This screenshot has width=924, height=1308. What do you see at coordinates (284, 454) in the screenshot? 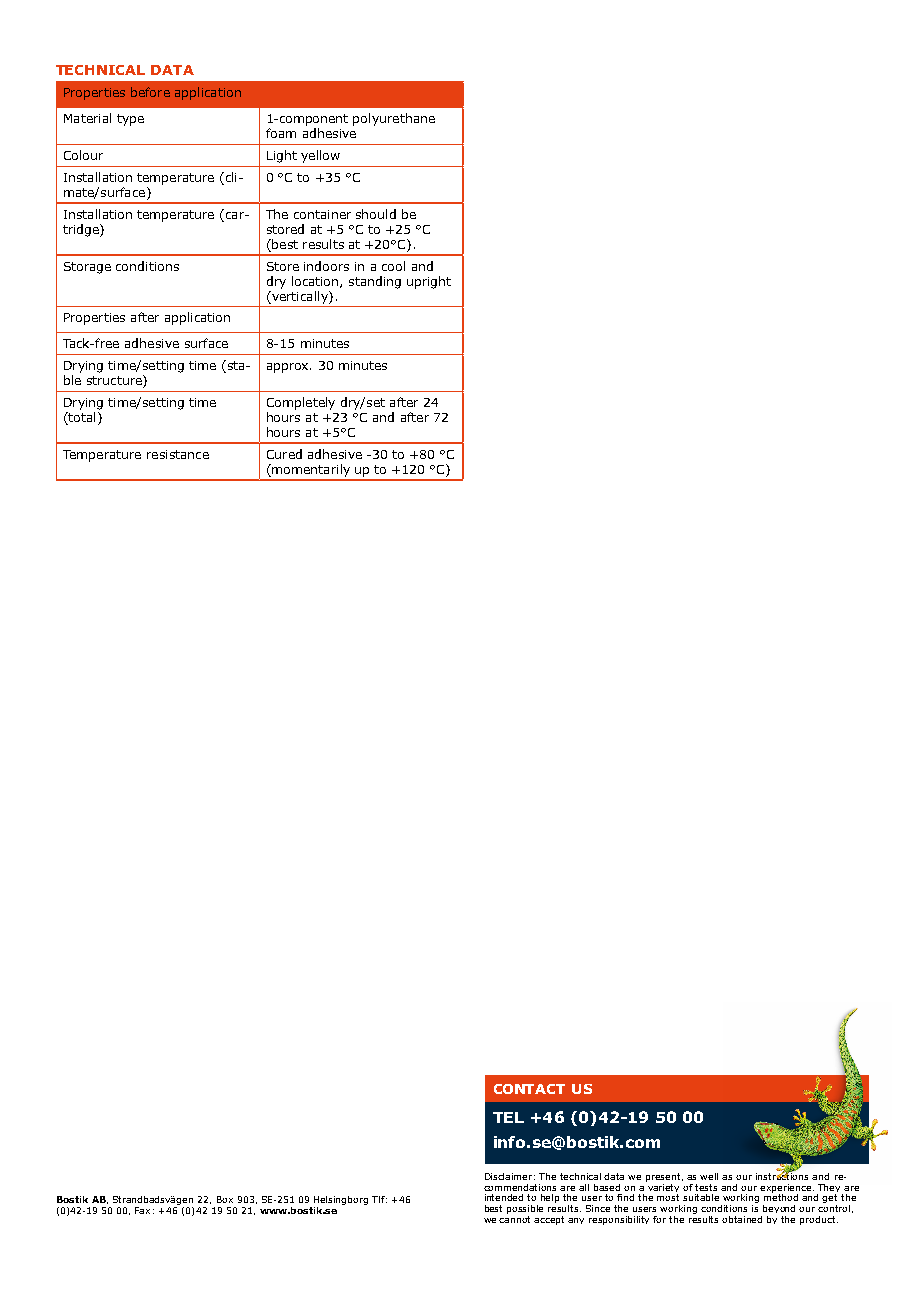
I see `Cured` at bounding box center [284, 454].
